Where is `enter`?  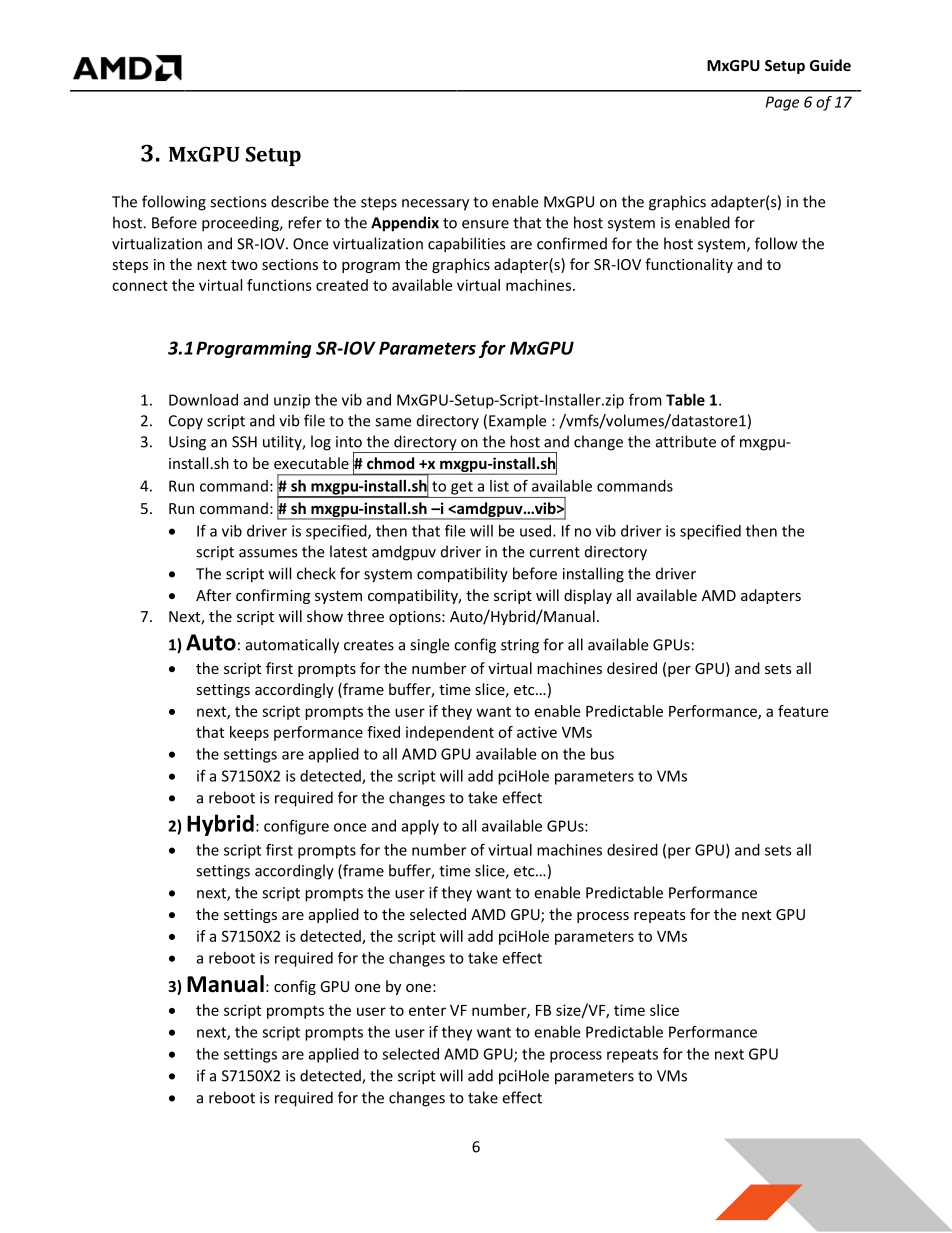 enter is located at coordinates (427, 1011).
